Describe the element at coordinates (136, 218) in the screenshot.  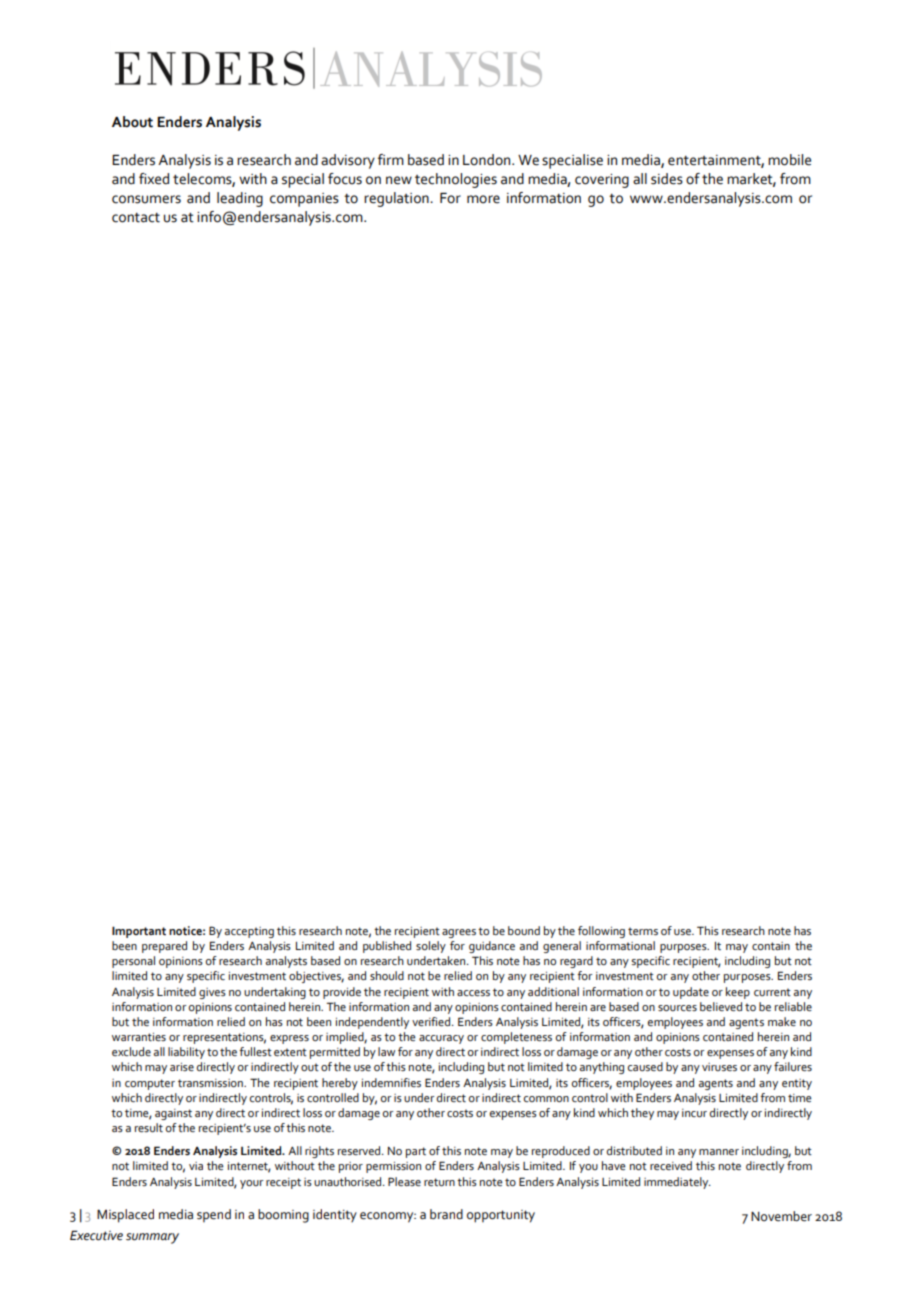
I see `contact` at that location.
